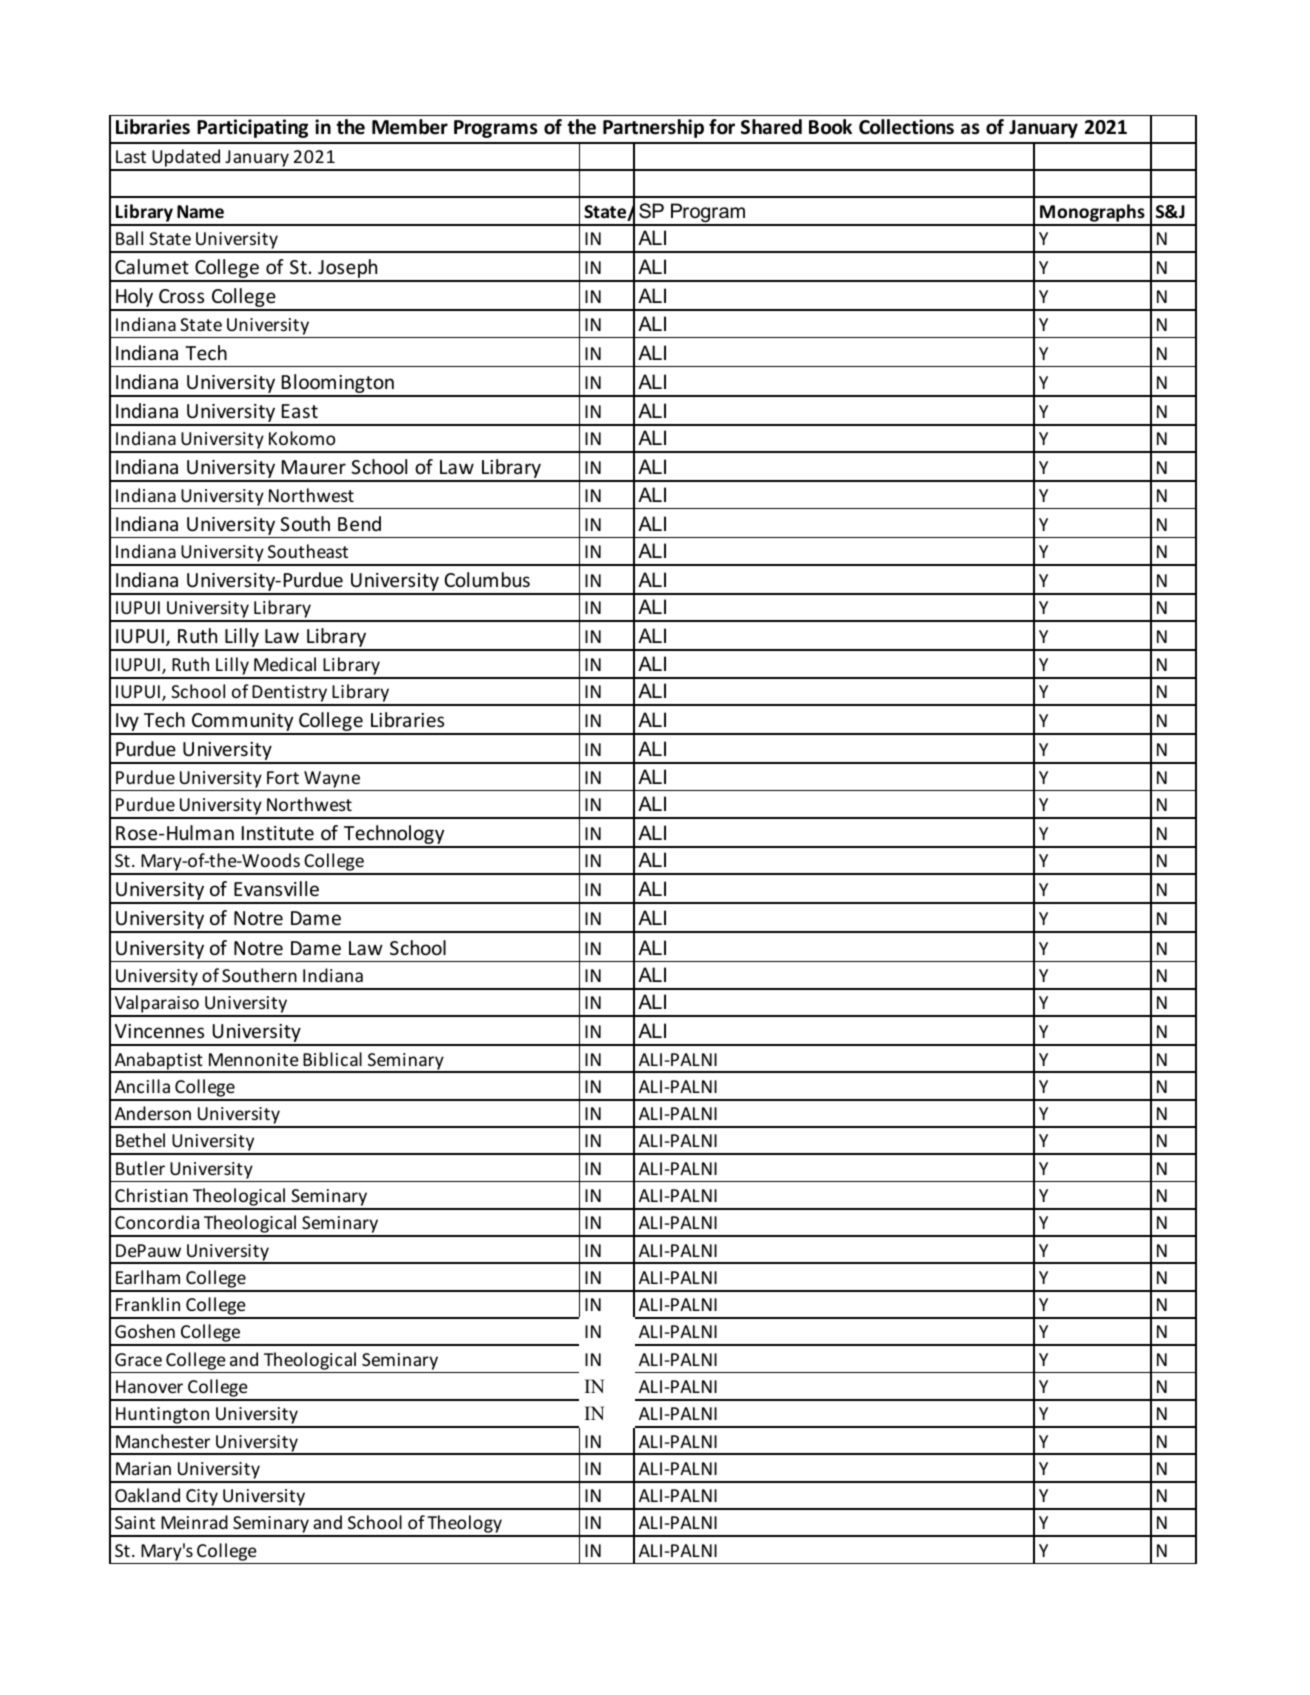 This document has height=1695, width=1310. Describe the element at coordinates (410, 127) in the document. I see `Member` at that location.
